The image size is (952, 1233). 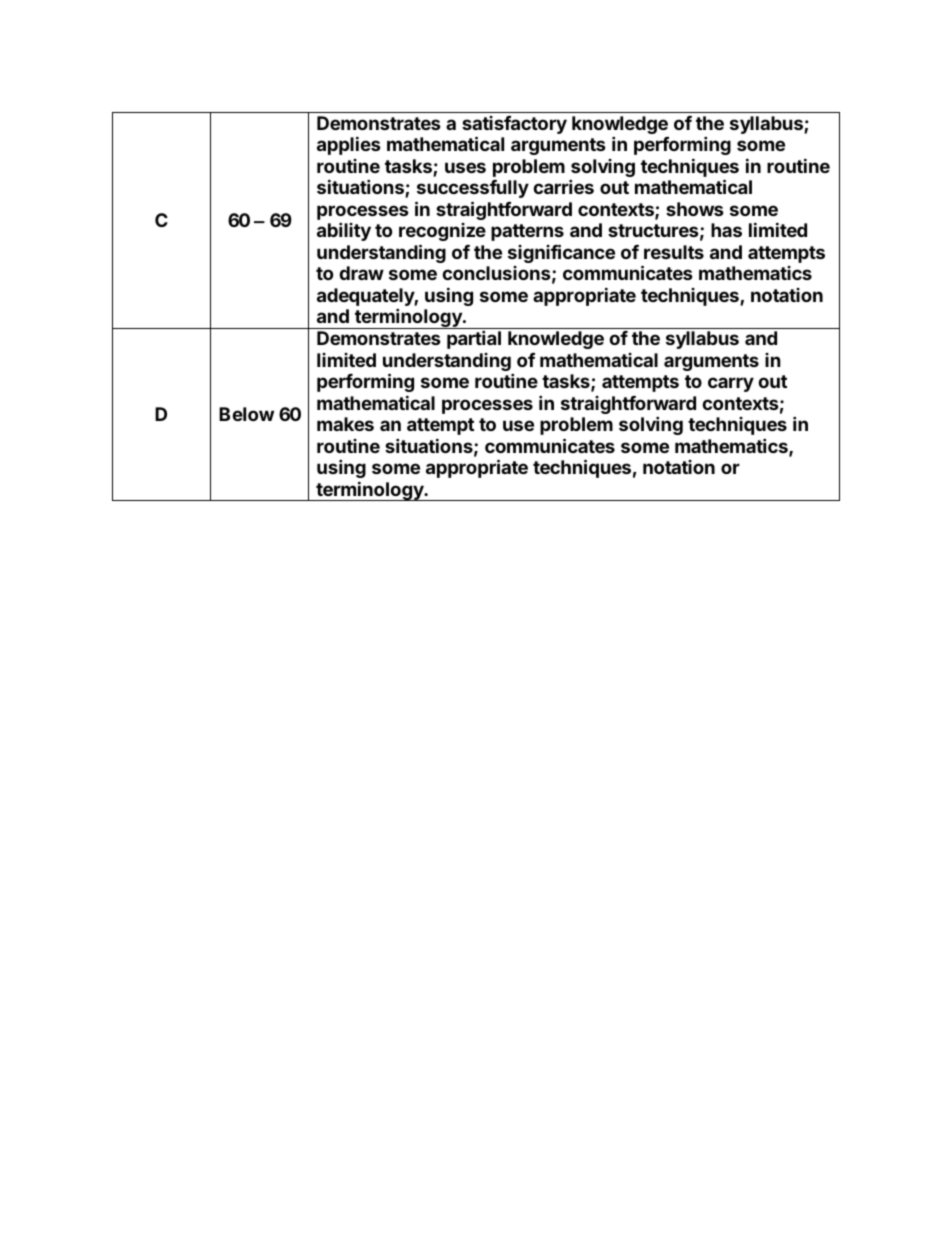 I want to click on carry, so click(x=731, y=384).
